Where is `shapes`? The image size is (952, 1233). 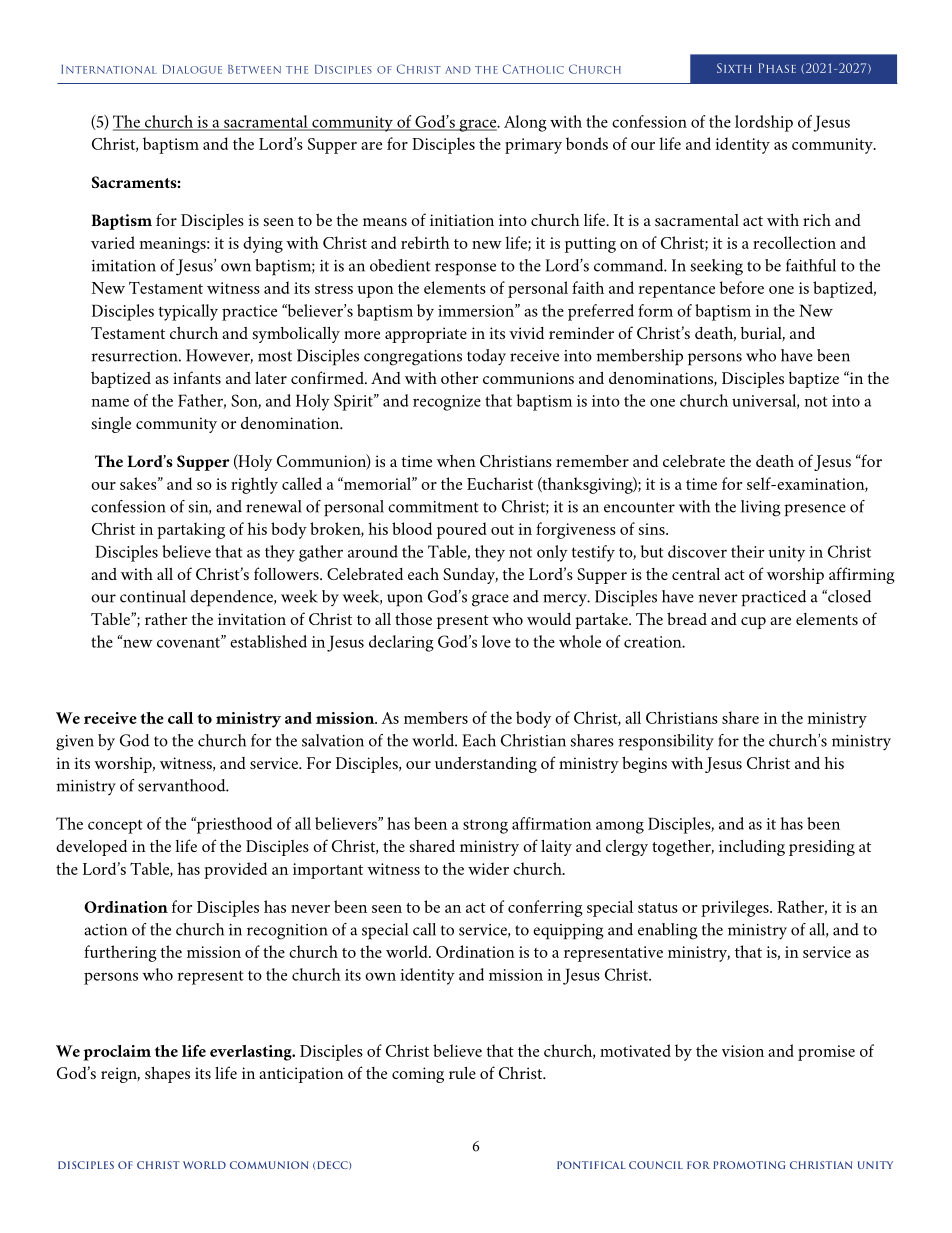 shapes is located at coordinates (167, 1075).
